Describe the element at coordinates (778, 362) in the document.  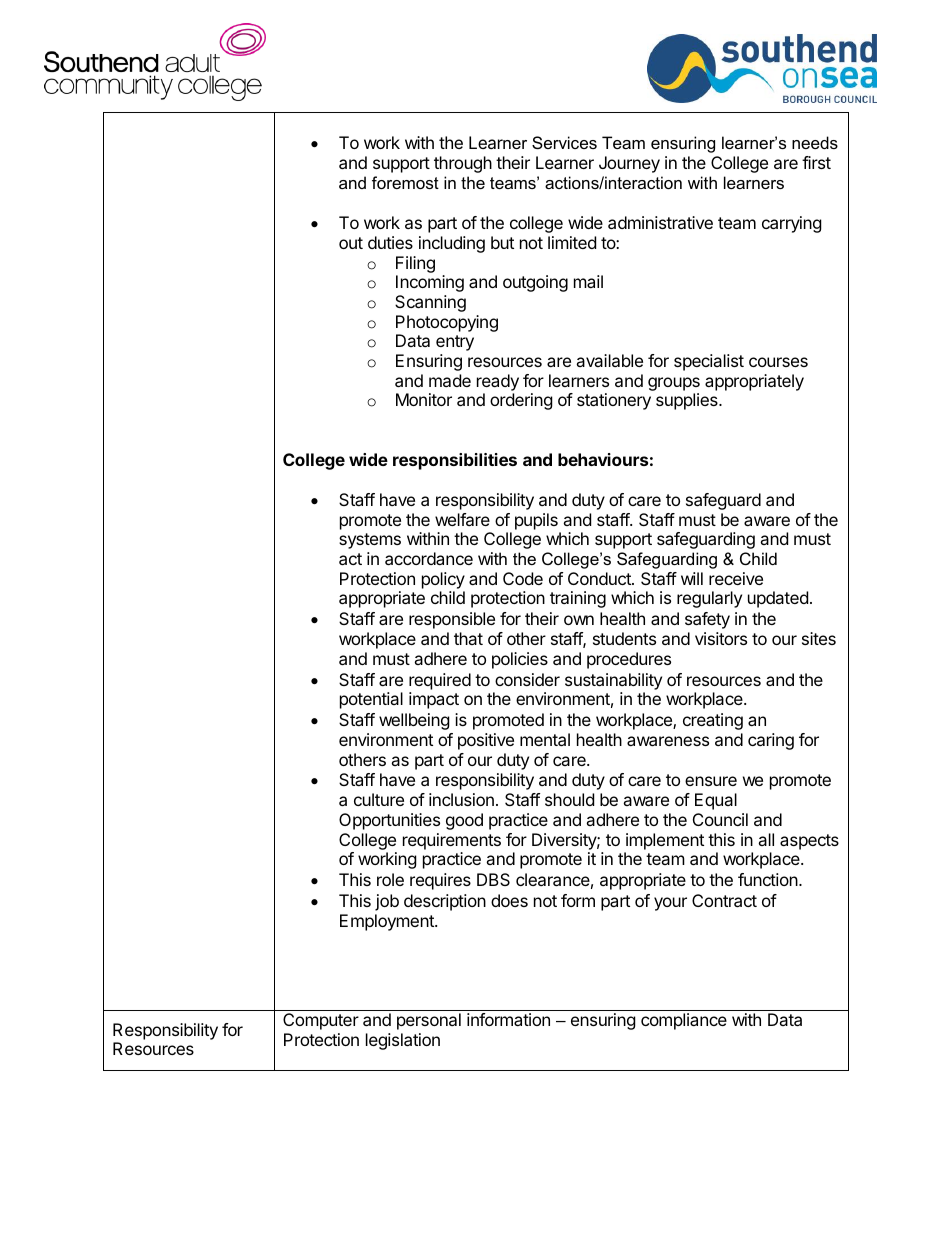
I see `courses` at that location.
